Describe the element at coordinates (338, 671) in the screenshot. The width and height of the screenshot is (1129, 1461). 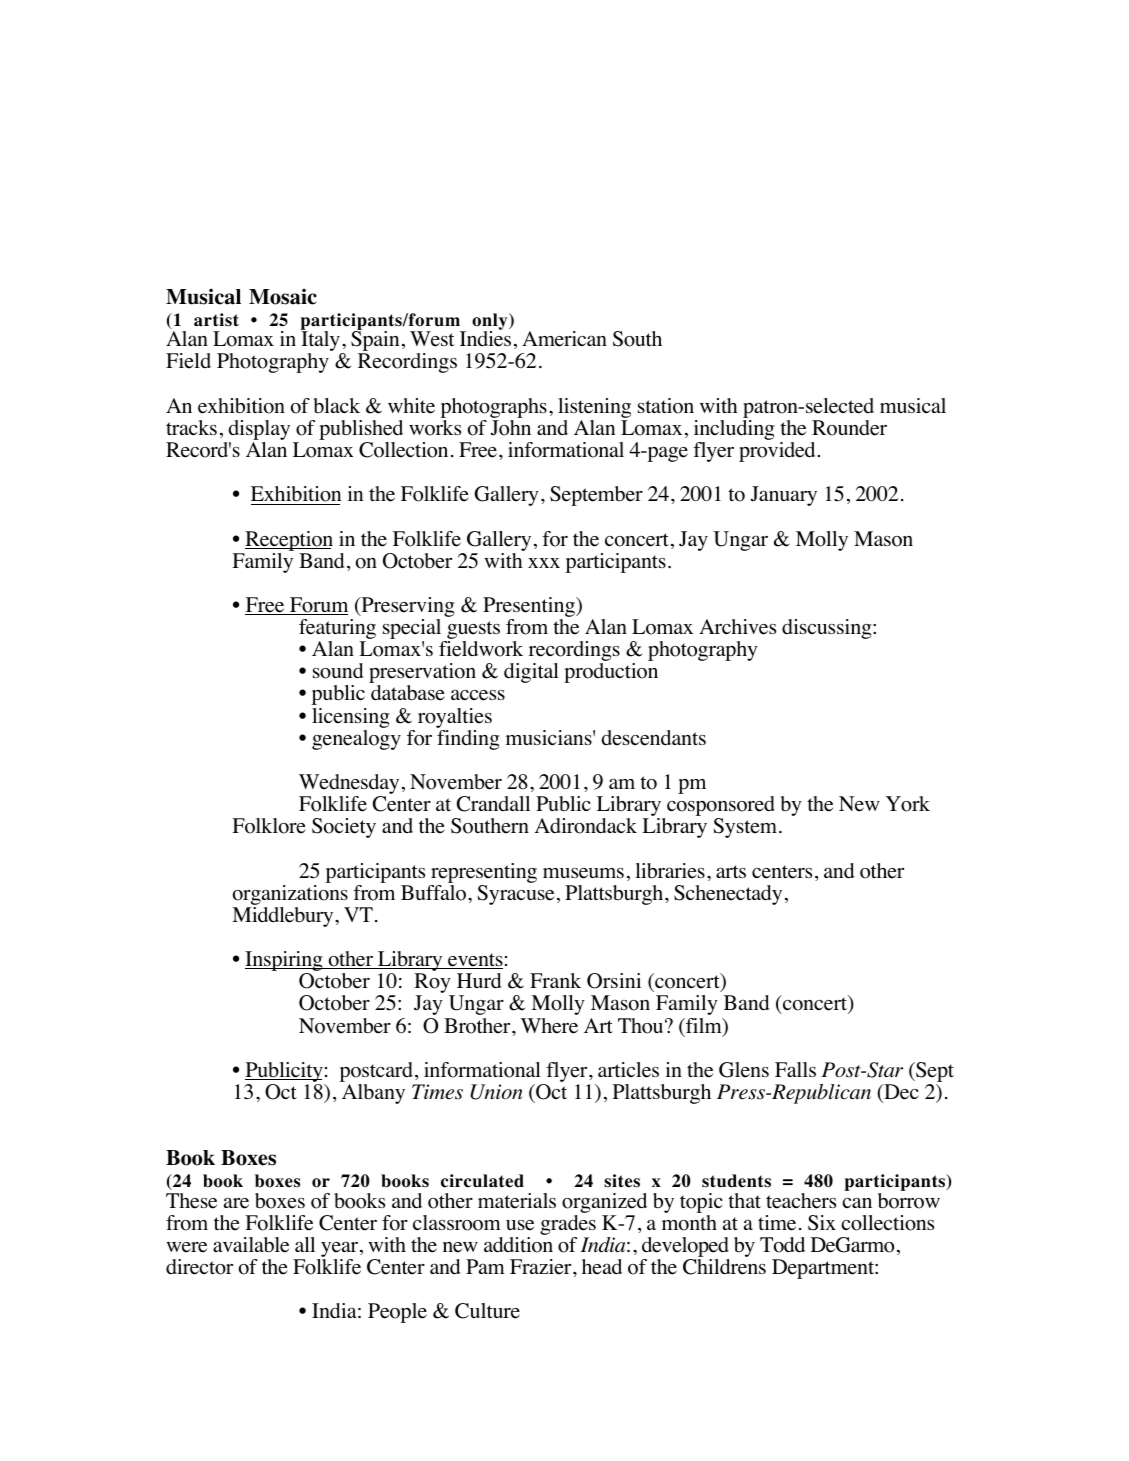
I see `sound` at that location.
